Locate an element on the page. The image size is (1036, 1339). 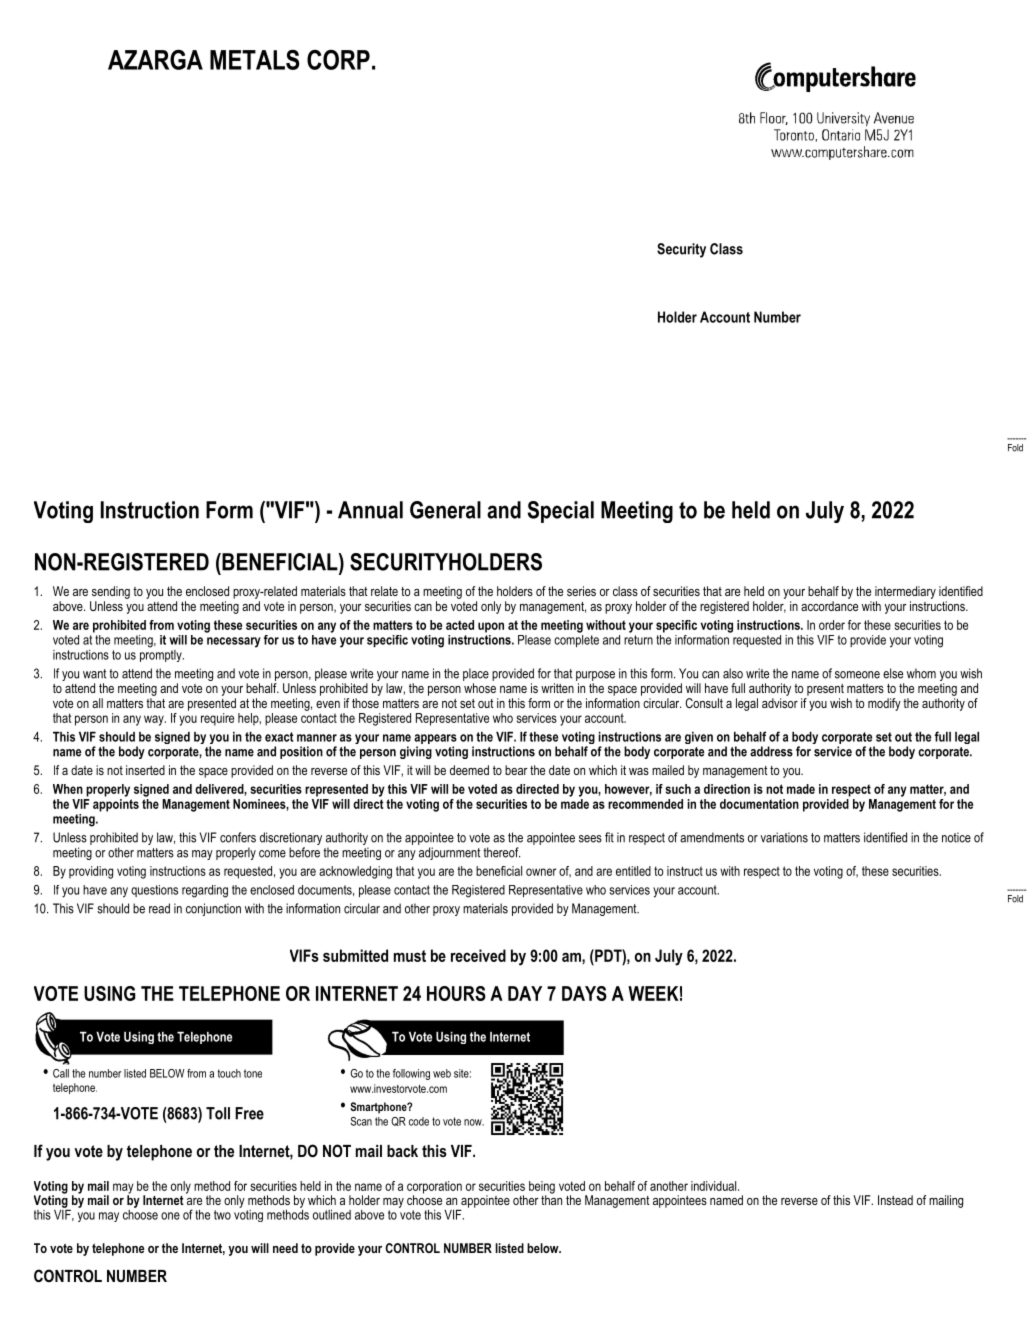
two is located at coordinates (222, 1215).
